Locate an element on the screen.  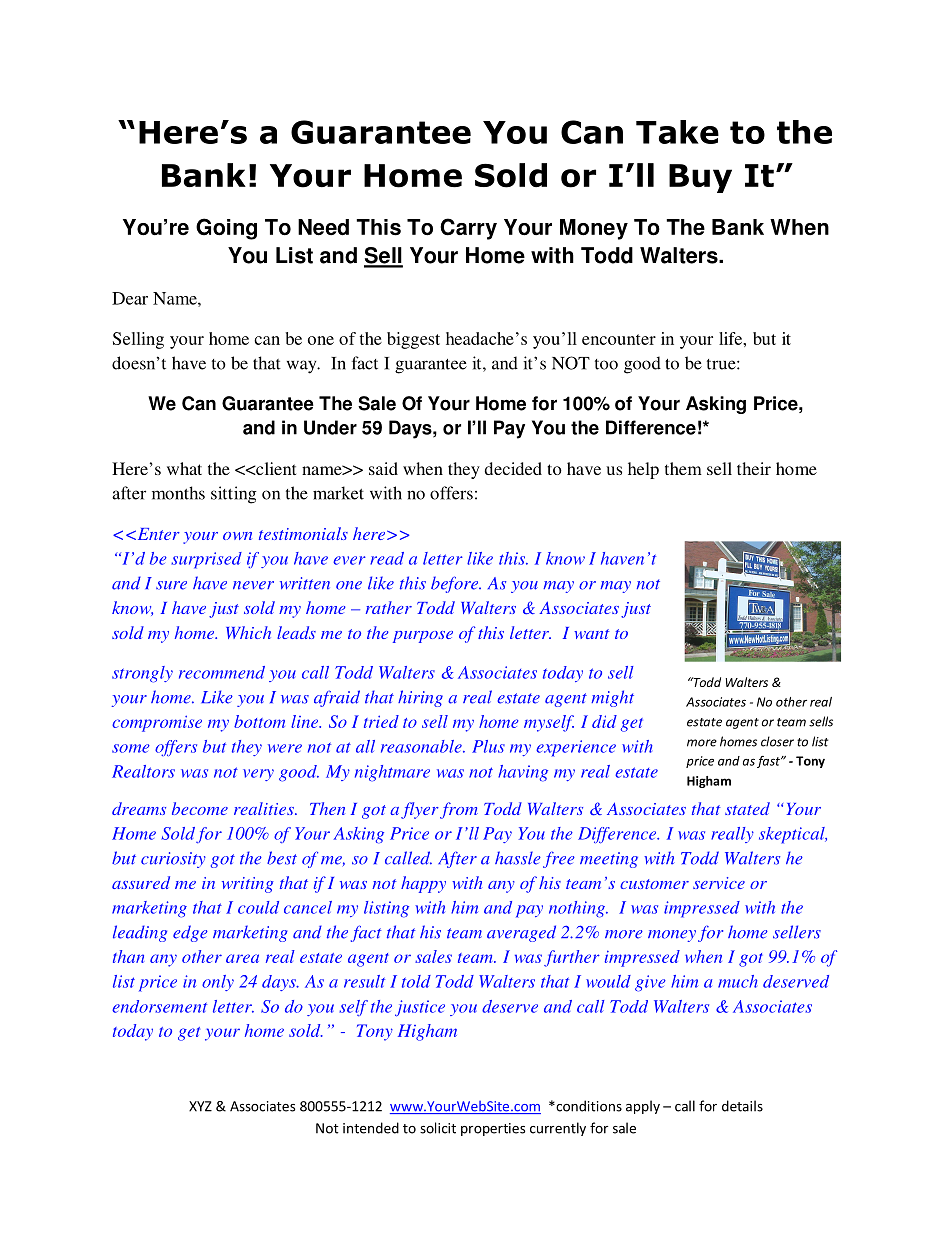
details is located at coordinates (742, 1106).
